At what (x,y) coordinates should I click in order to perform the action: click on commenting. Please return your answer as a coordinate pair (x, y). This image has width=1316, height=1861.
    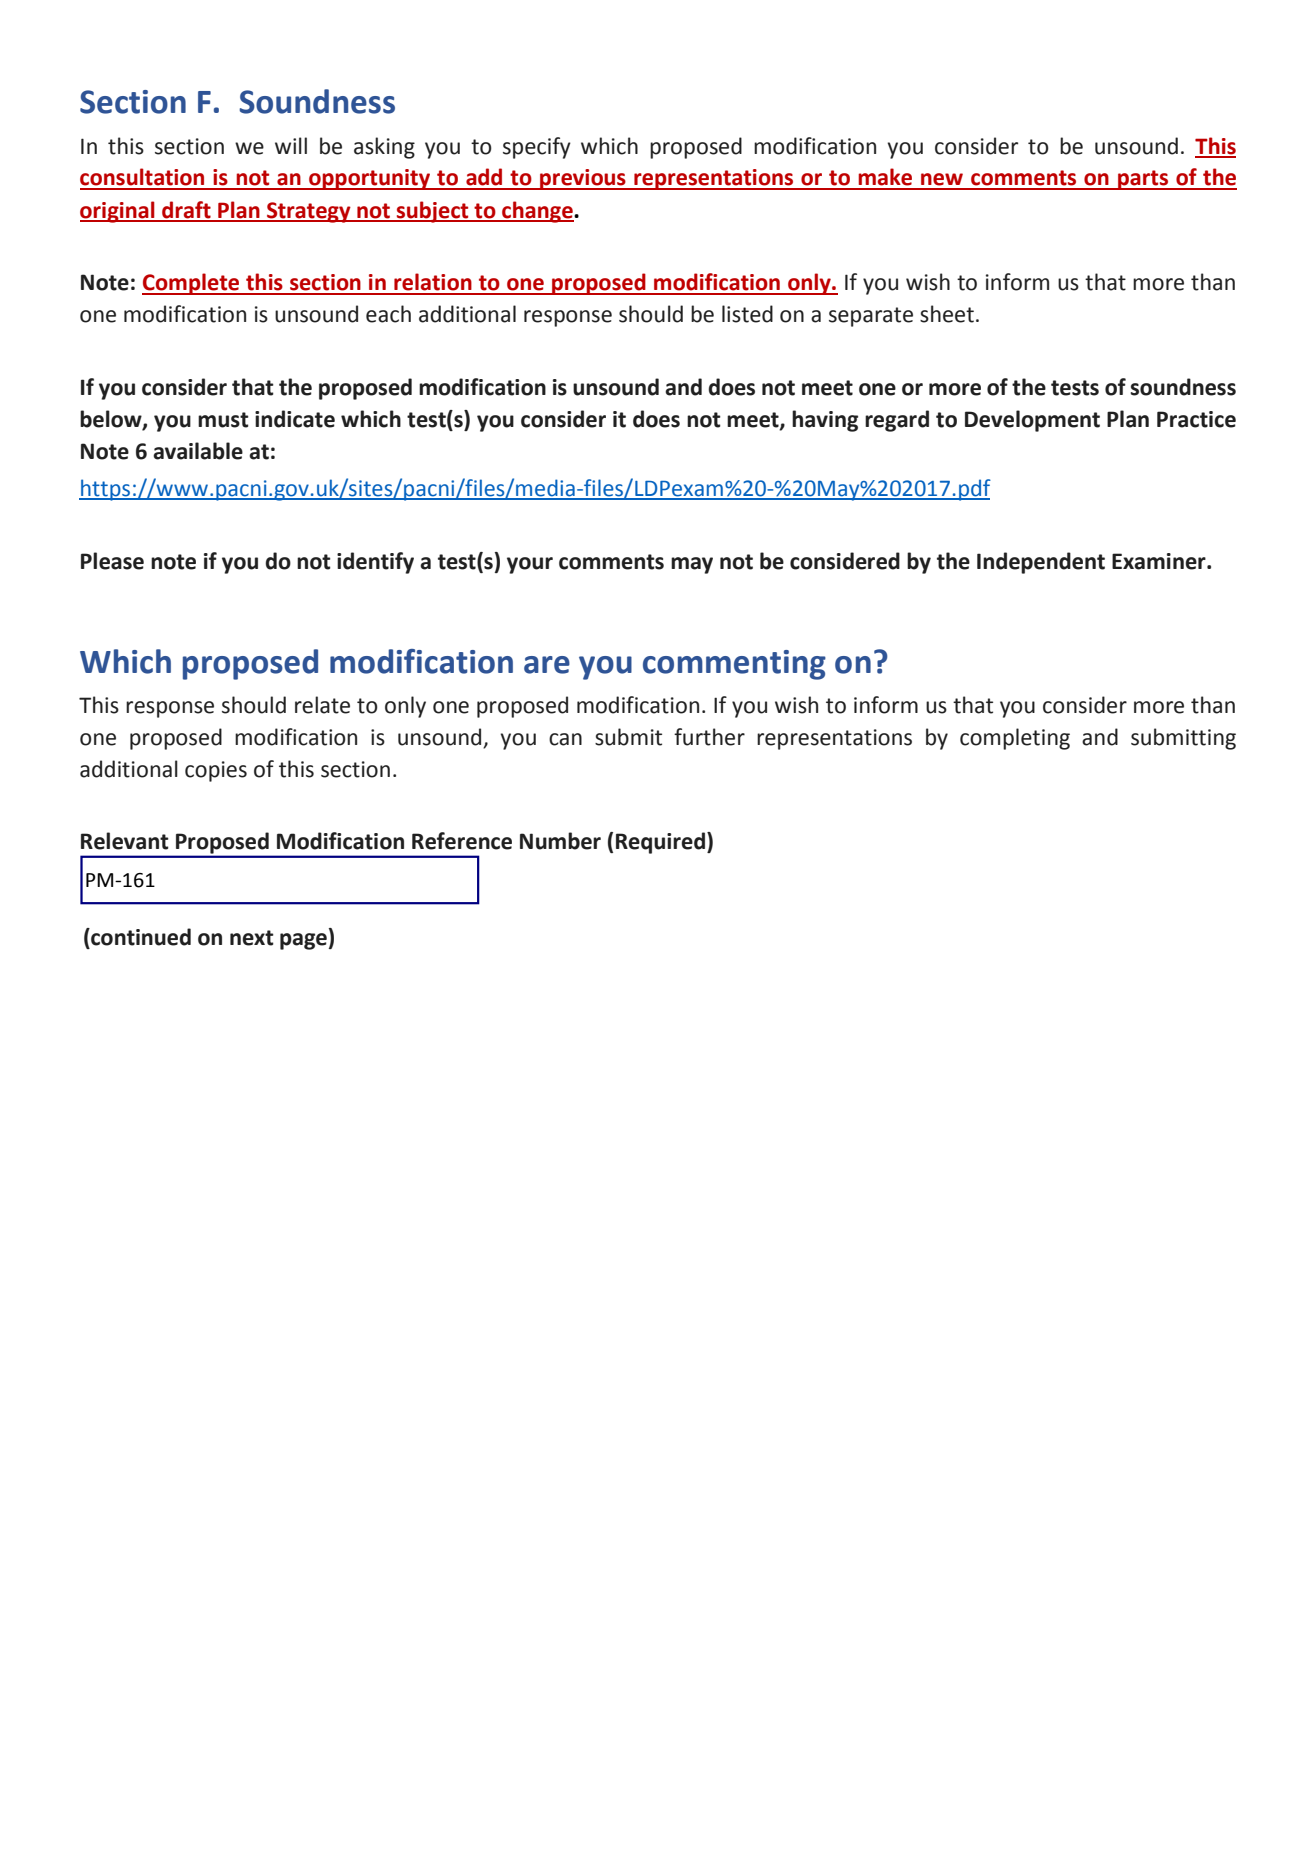
    Looking at the image, I should click on (734, 665).
